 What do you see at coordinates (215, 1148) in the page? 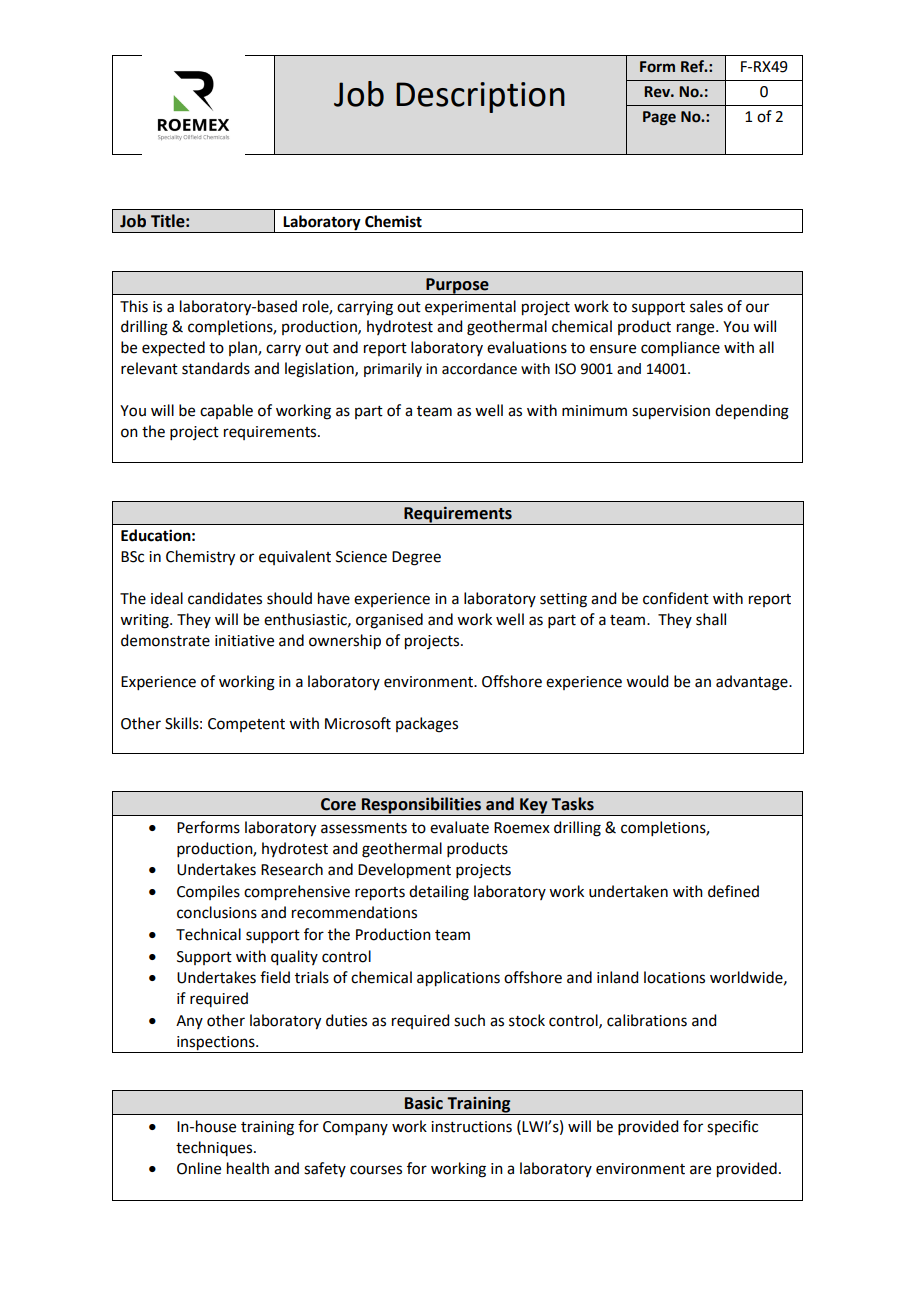
I see `techniques` at bounding box center [215, 1148].
